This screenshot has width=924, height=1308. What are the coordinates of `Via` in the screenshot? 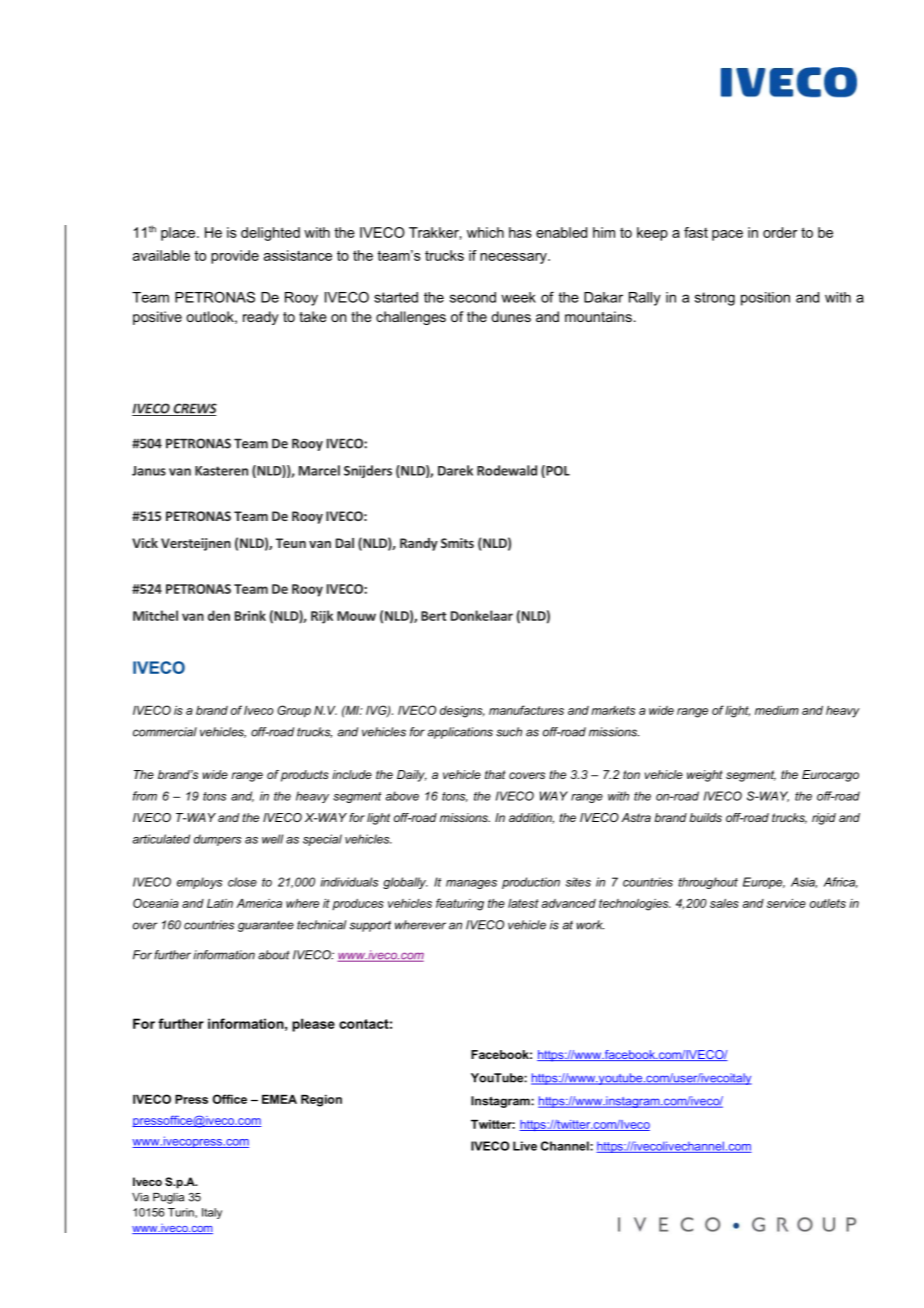 It's located at (140, 1197).
